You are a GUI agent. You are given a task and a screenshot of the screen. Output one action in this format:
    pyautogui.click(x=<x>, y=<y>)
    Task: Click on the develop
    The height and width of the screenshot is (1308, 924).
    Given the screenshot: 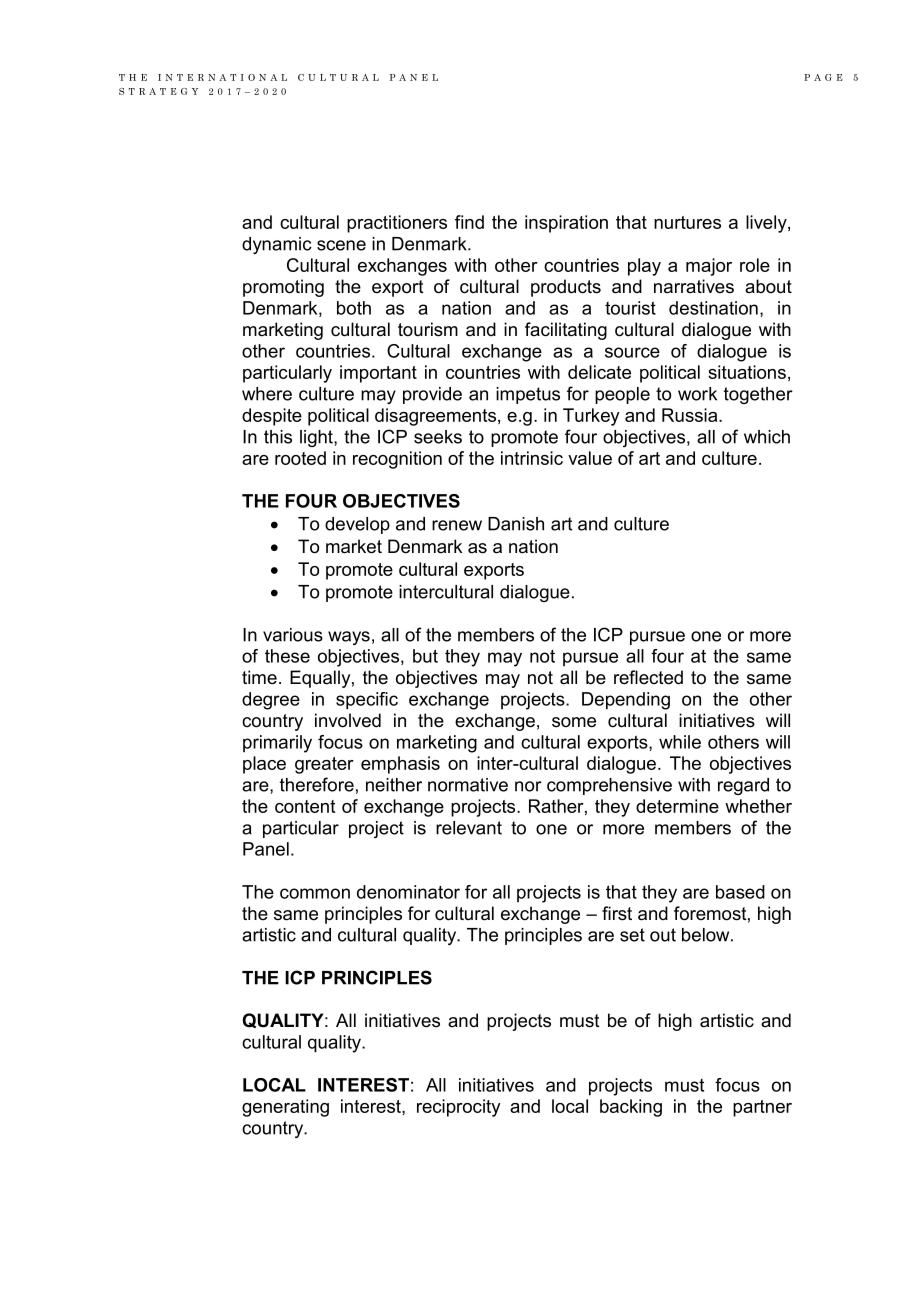 What is the action you would take?
    pyautogui.click(x=357, y=525)
